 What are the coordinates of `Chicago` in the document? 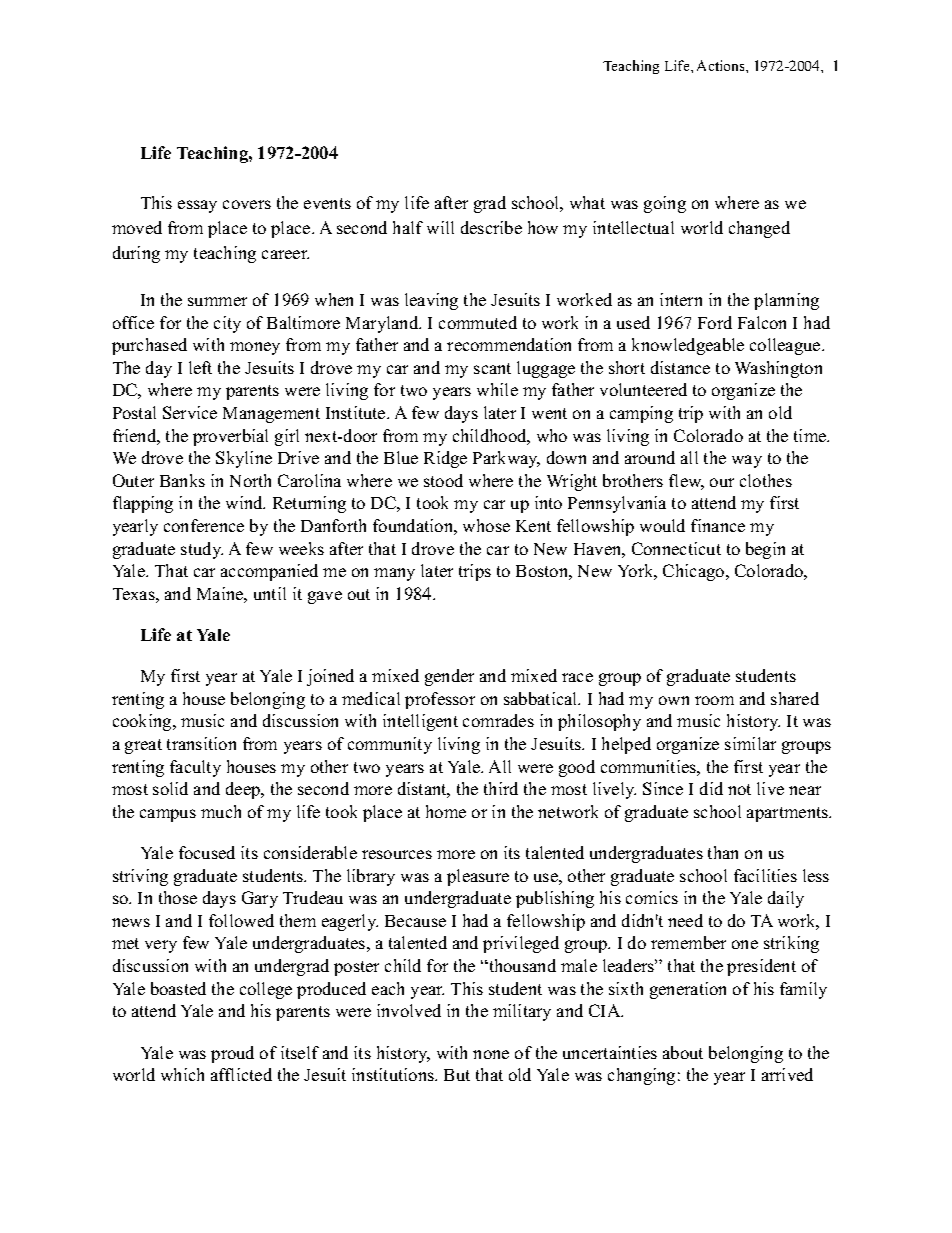 It's located at (695, 572).
